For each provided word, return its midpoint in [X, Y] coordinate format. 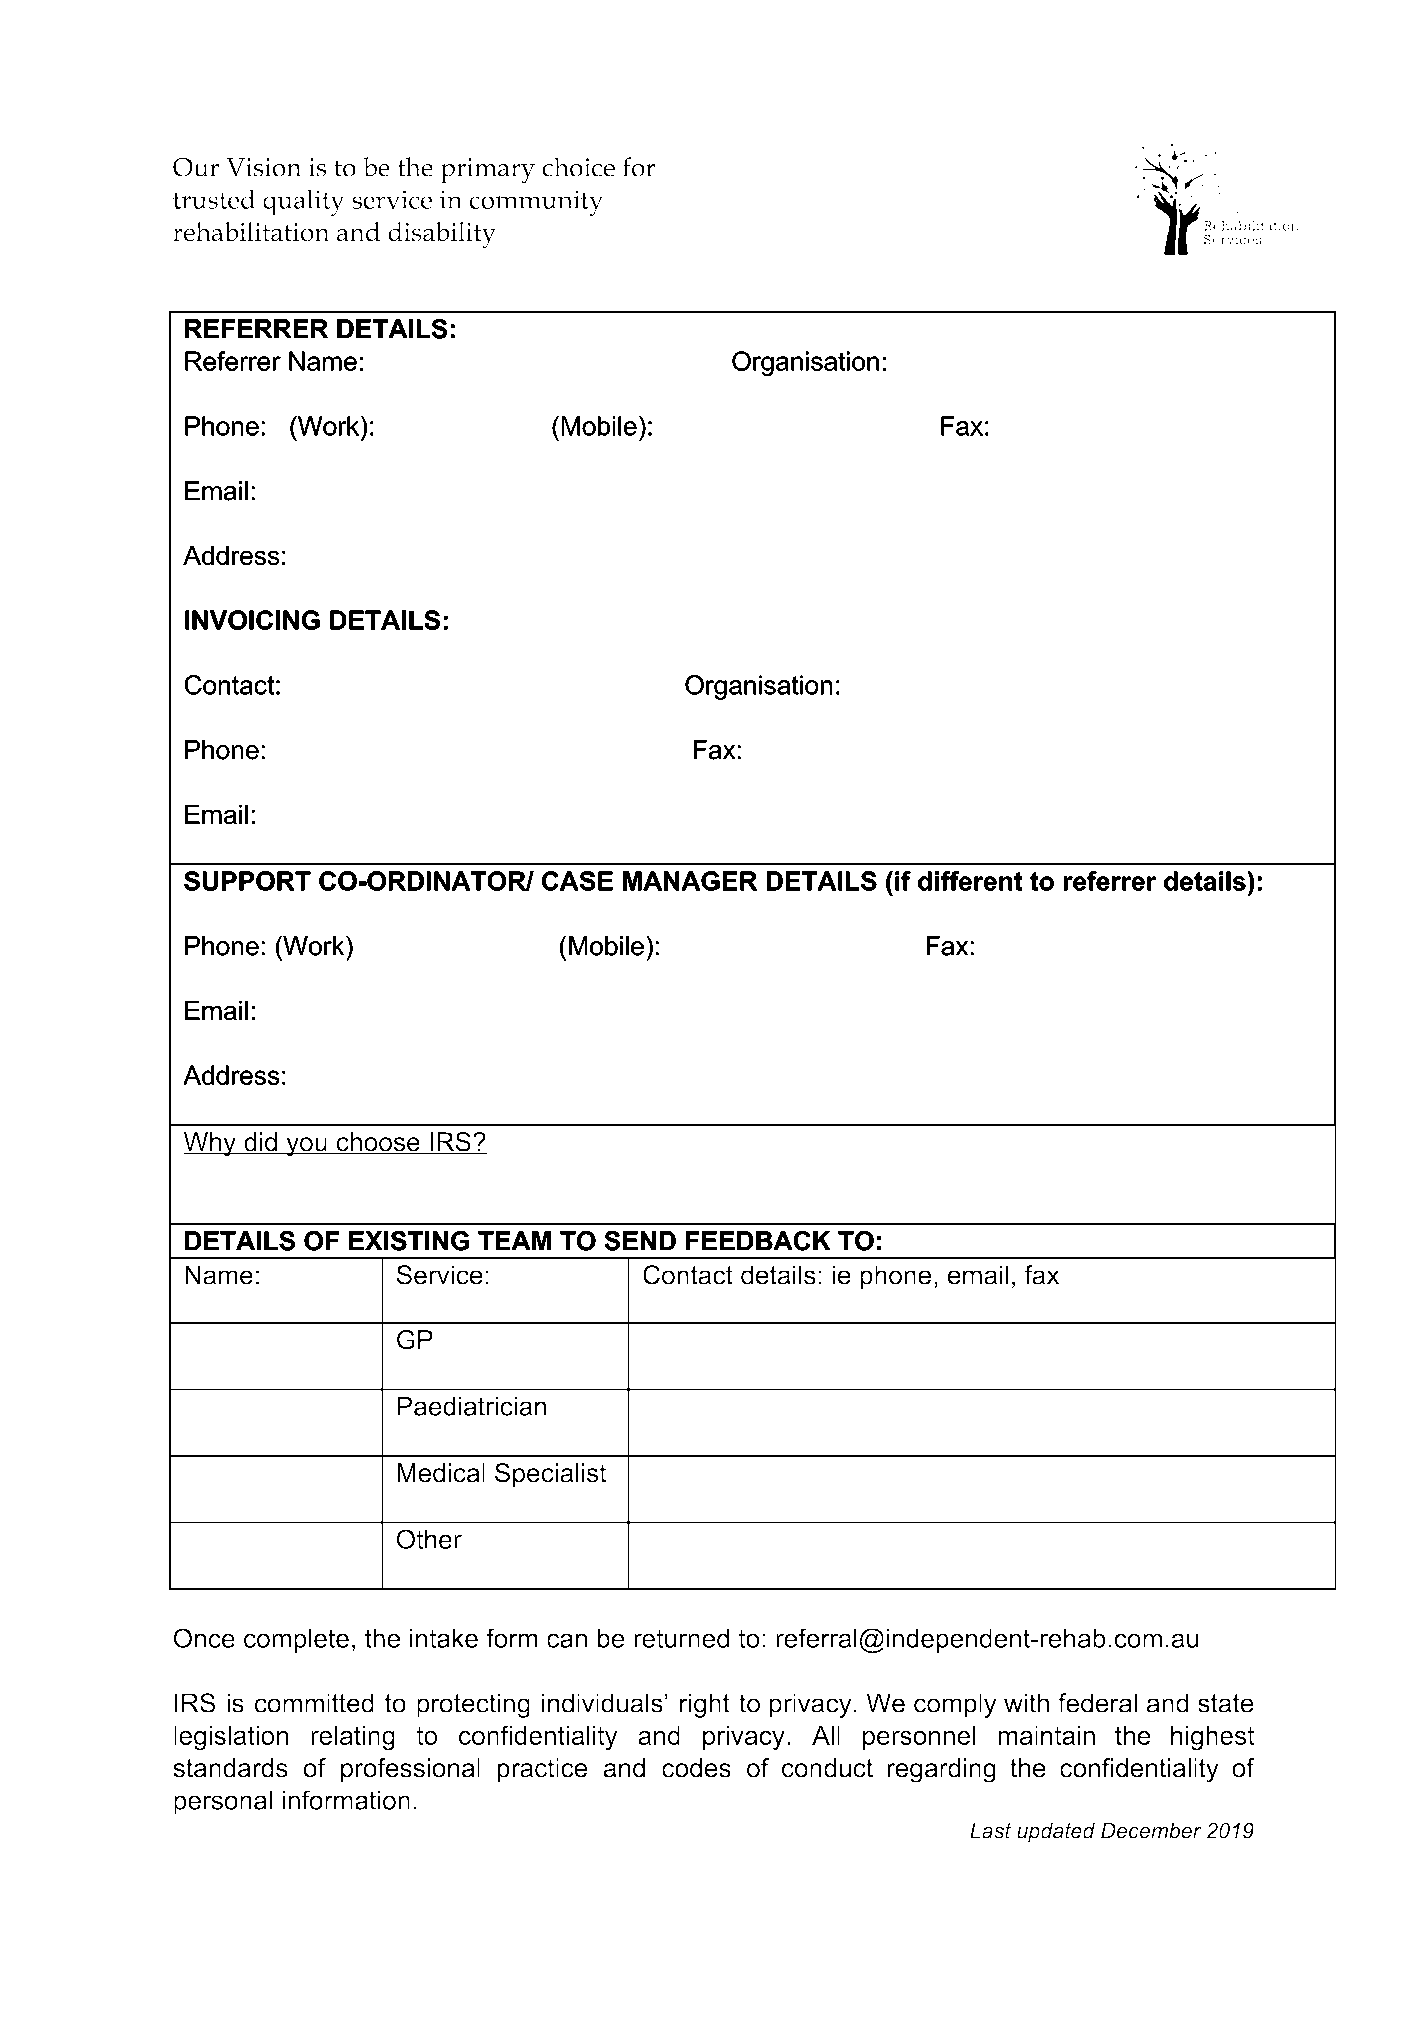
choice [578, 167]
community [536, 203]
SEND [640, 1241]
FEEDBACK [758, 1241]
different [970, 881]
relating [353, 1738]
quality [303, 203]
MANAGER [690, 881]
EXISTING [409, 1241]
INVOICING [252, 620]
